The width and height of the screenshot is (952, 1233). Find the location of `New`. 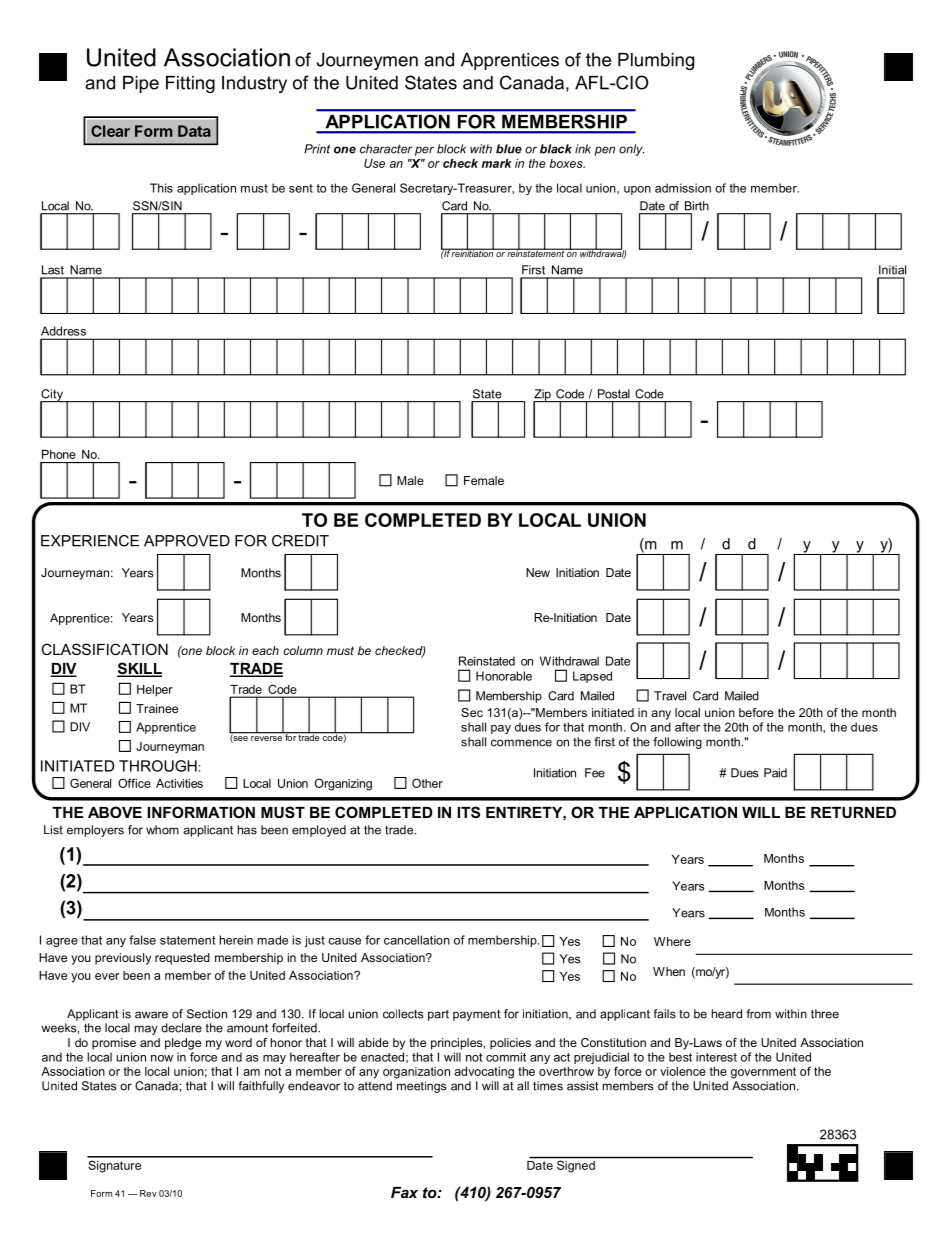

New is located at coordinates (538, 572).
